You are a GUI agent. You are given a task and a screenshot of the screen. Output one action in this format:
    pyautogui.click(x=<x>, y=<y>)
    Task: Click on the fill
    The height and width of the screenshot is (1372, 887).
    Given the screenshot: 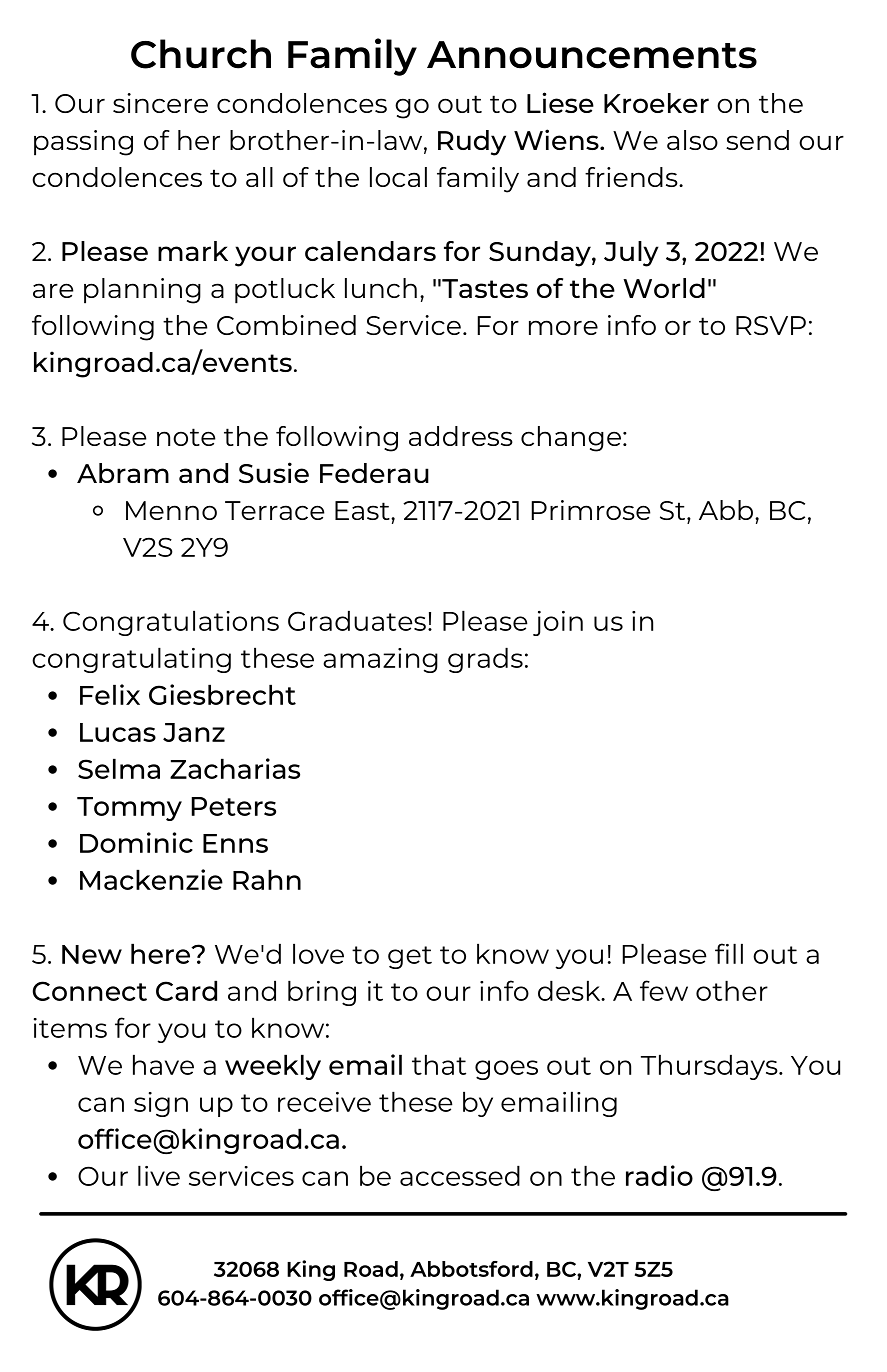 What is the action you would take?
    pyautogui.click(x=729, y=953)
